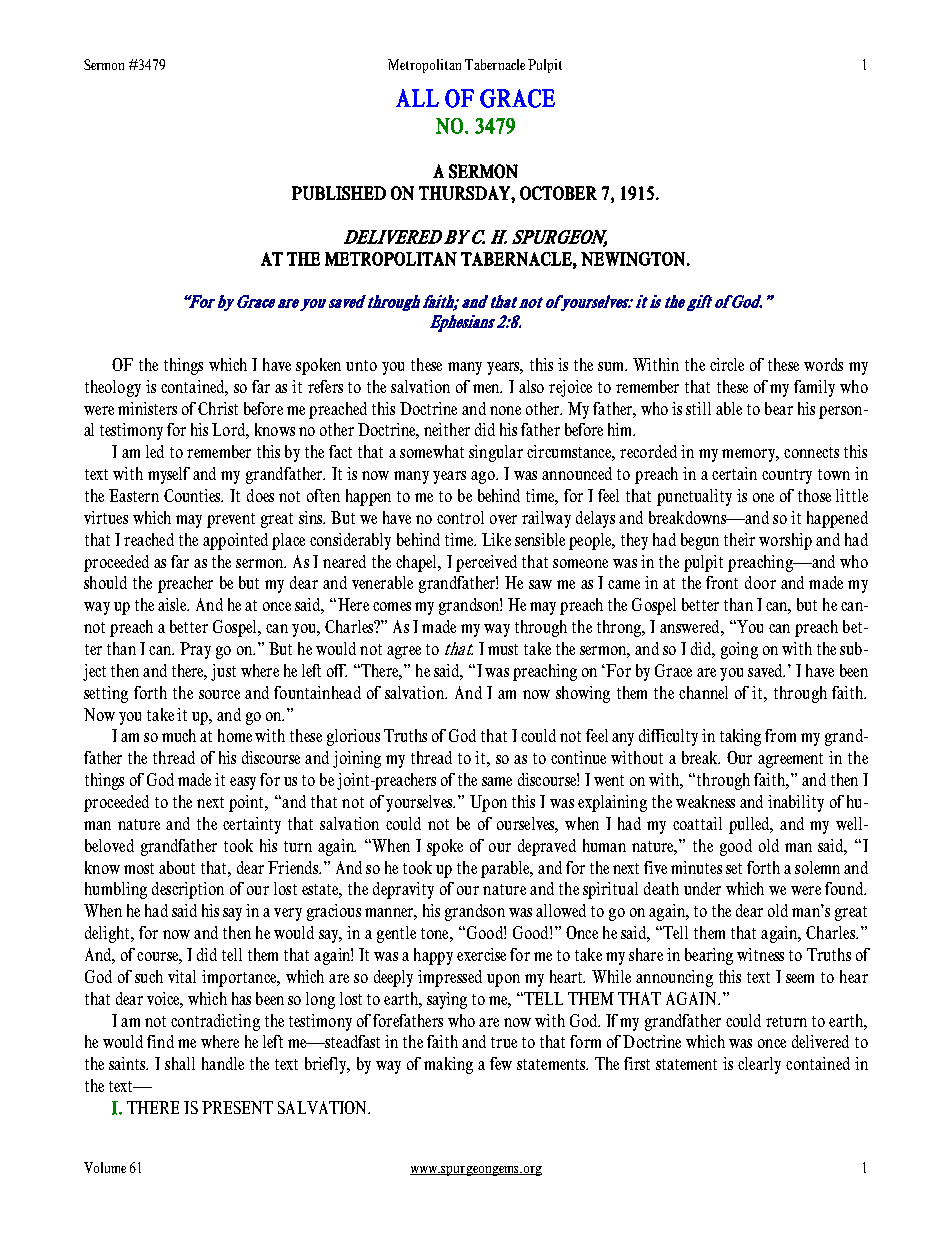  I want to click on OCTOBER, so click(558, 193).
